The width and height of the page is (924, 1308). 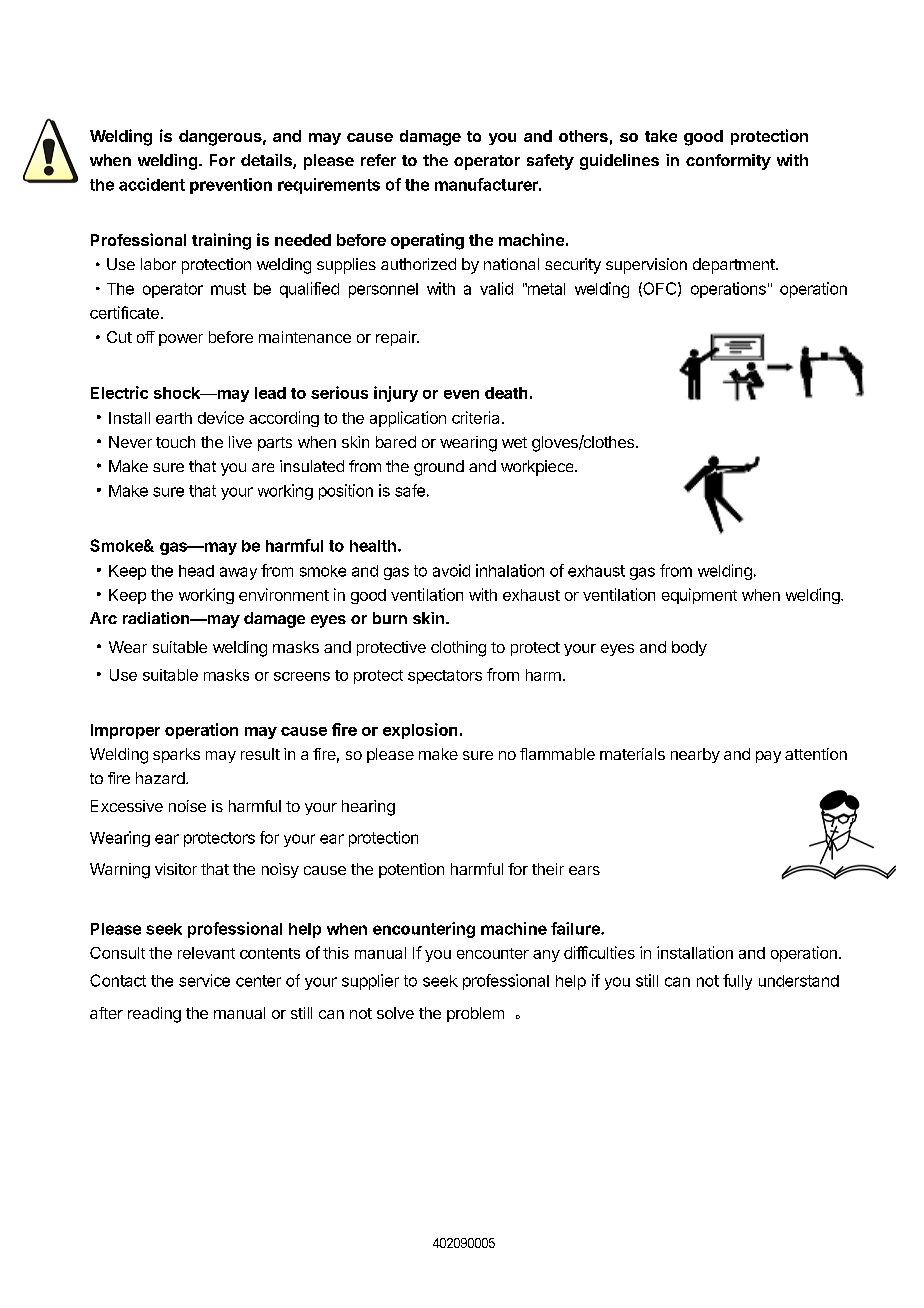 What do you see at coordinates (728, 162) in the page?
I see `conformity` at bounding box center [728, 162].
